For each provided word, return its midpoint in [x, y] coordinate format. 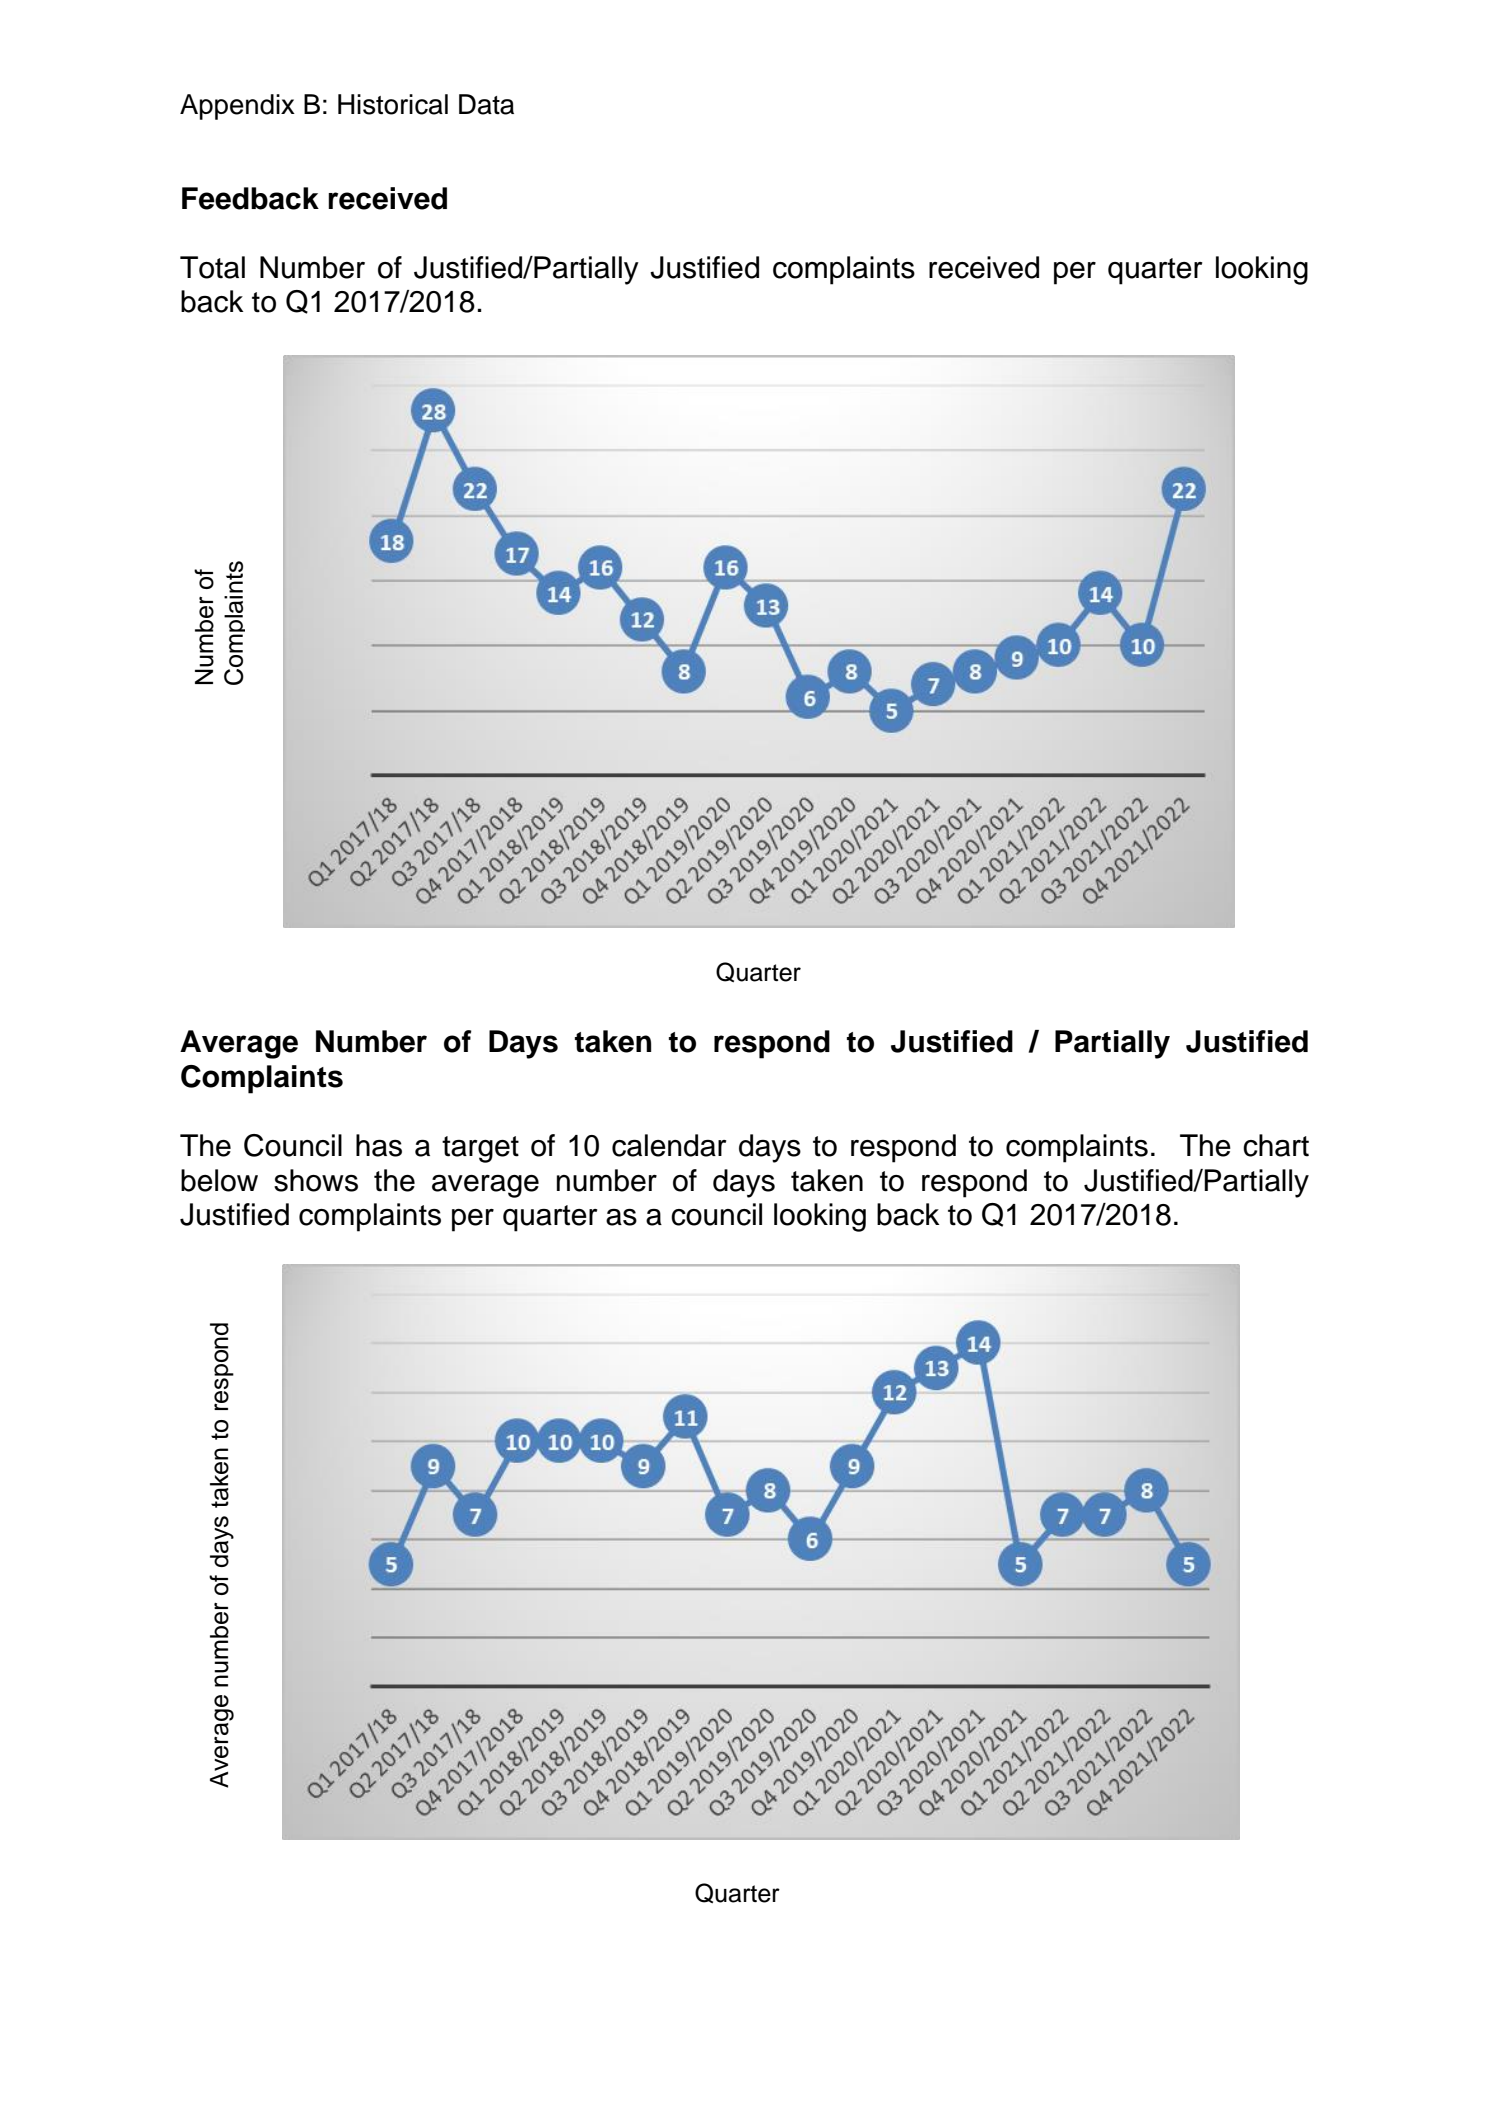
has [379, 1145]
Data [486, 104]
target [480, 1149]
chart [1276, 1145]
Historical [393, 104]
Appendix [237, 107]
